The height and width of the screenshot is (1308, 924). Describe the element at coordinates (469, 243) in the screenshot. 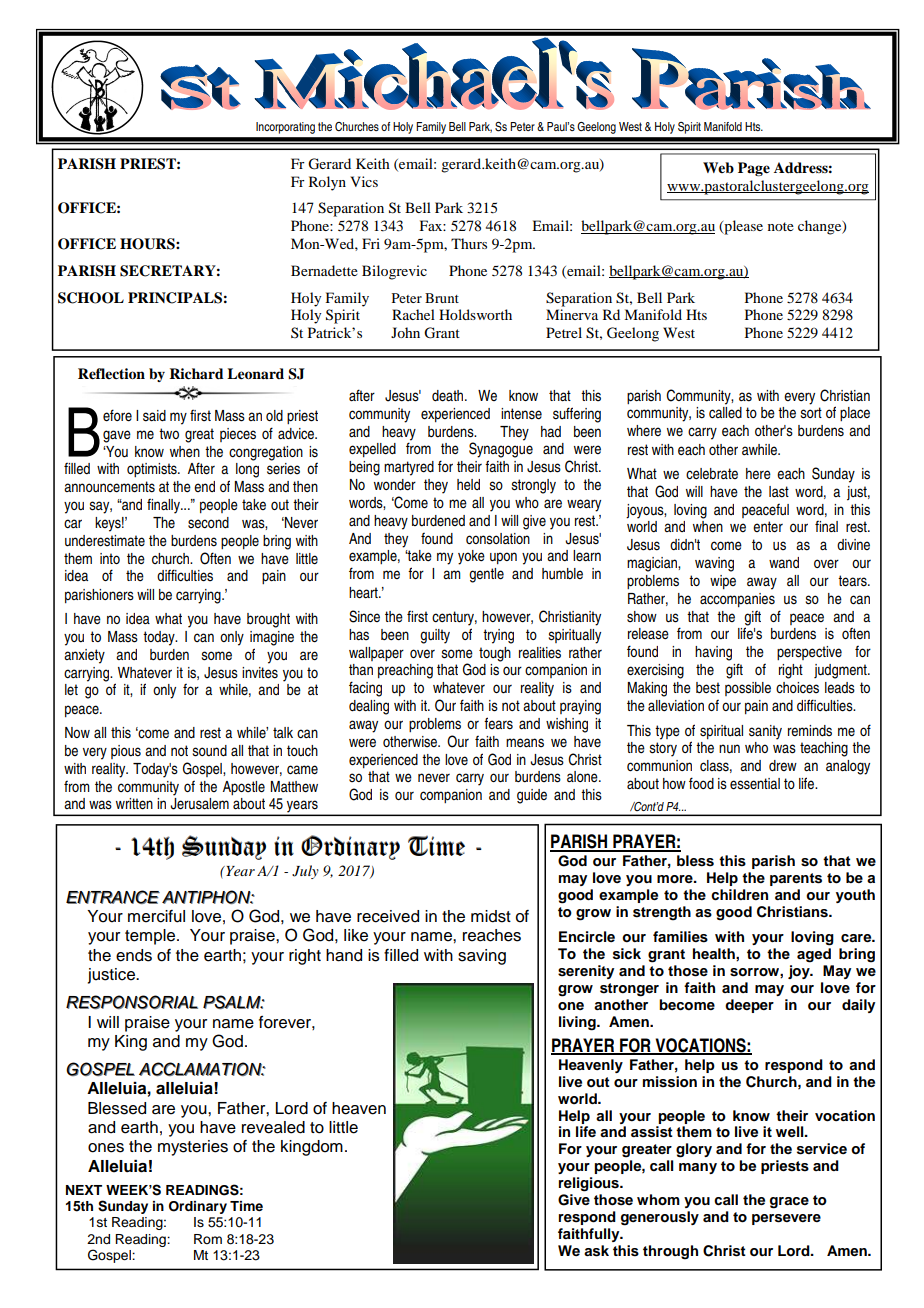

I see `Thurs` at that location.
